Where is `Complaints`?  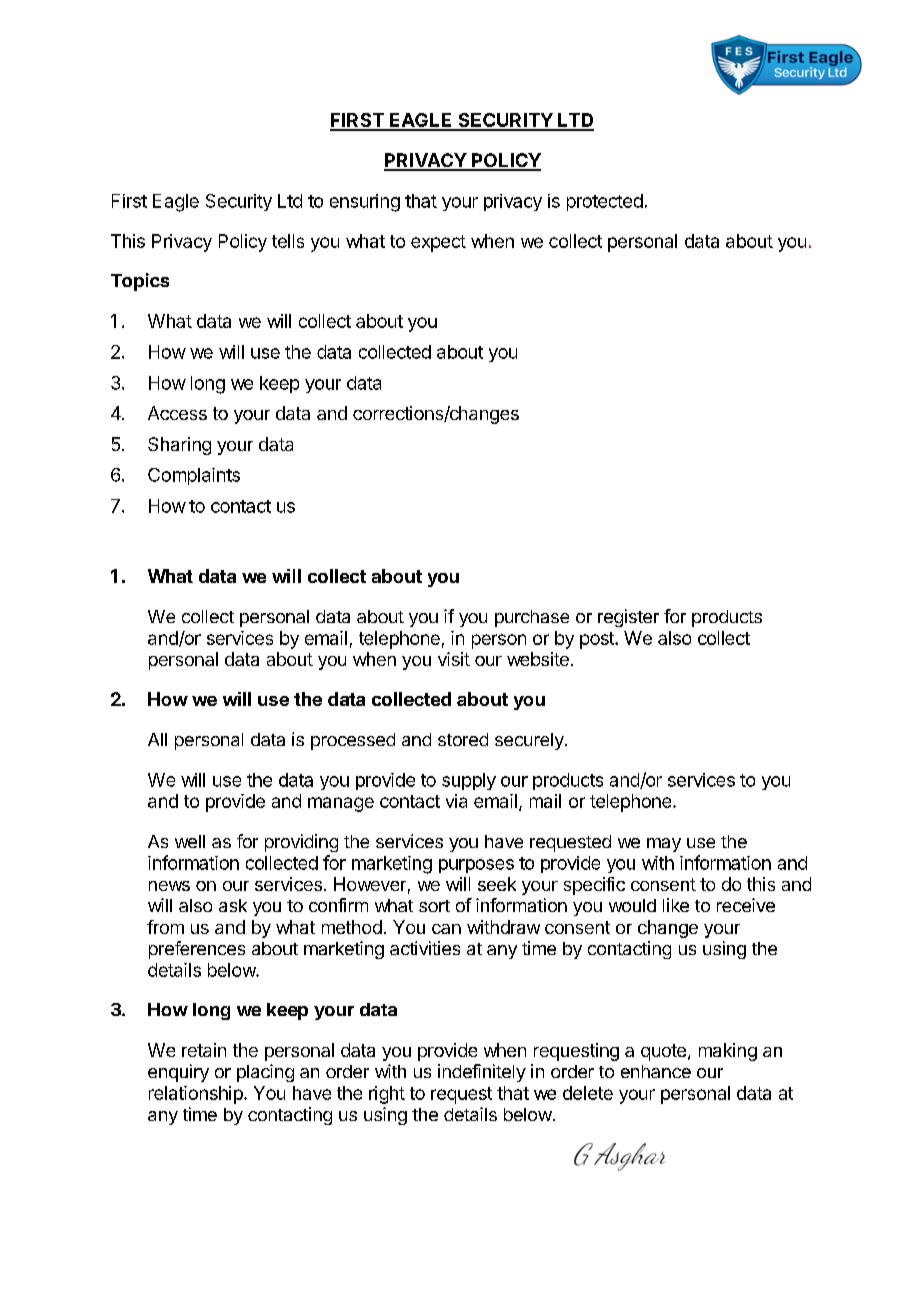
Complaints is located at coordinates (194, 476).
